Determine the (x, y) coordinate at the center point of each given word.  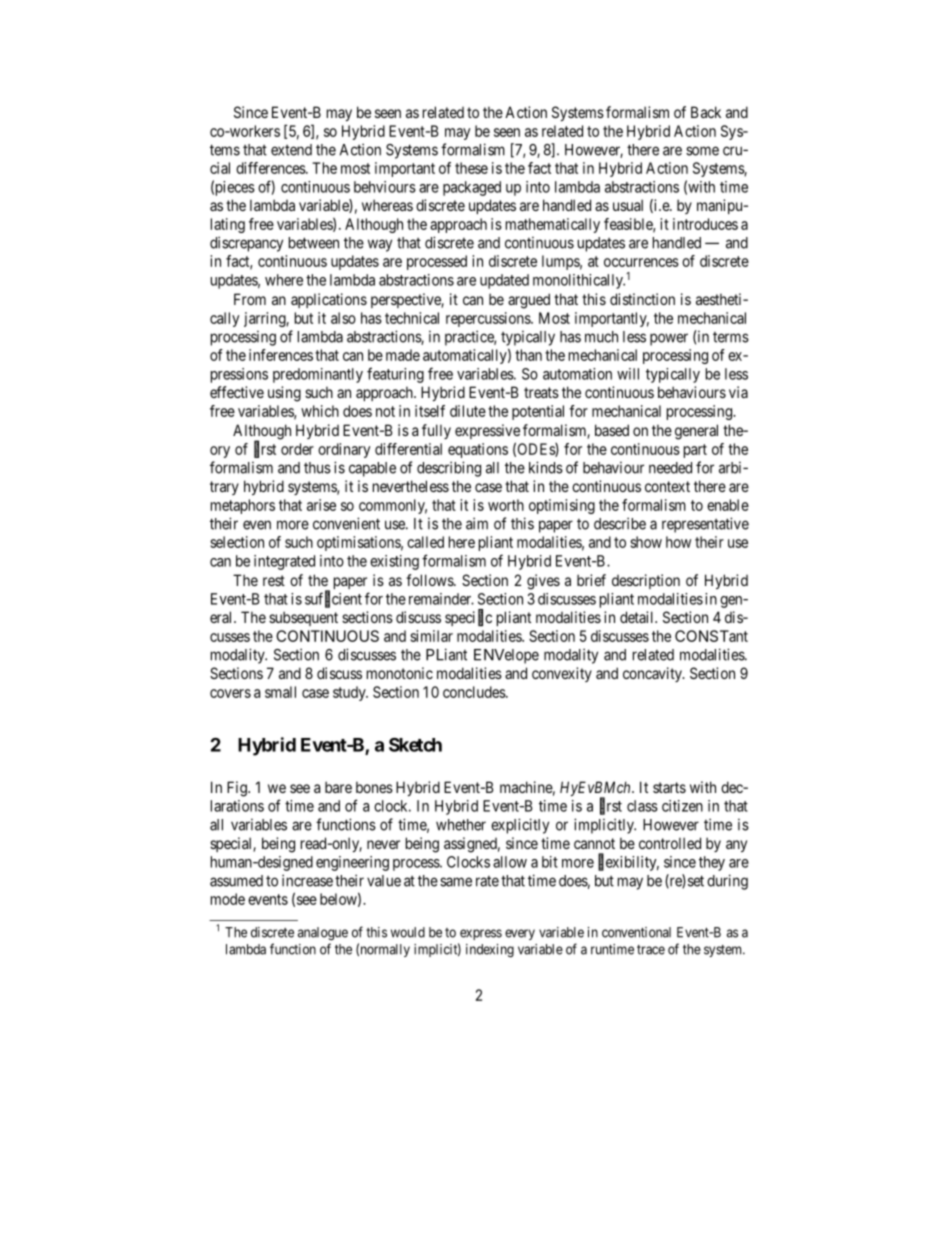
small (280, 692)
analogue (323, 934)
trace (651, 950)
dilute (468, 411)
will (628, 374)
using (284, 394)
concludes (475, 692)
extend (291, 150)
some (702, 151)
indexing (490, 951)
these (471, 168)
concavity (653, 674)
